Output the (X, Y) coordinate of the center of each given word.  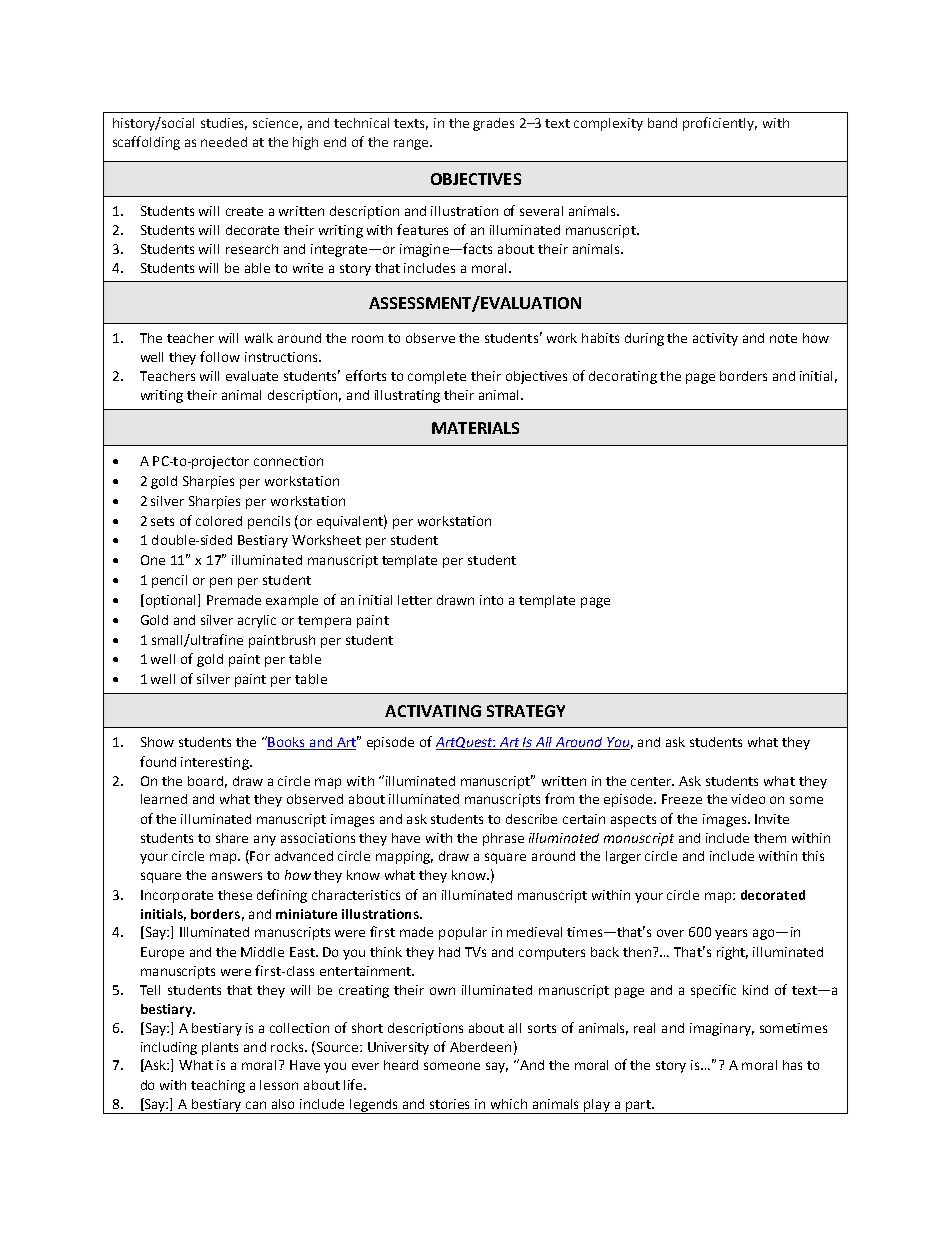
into (491, 600)
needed (224, 142)
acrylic (257, 621)
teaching (218, 1086)
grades (493, 124)
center (652, 781)
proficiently (720, 124)
